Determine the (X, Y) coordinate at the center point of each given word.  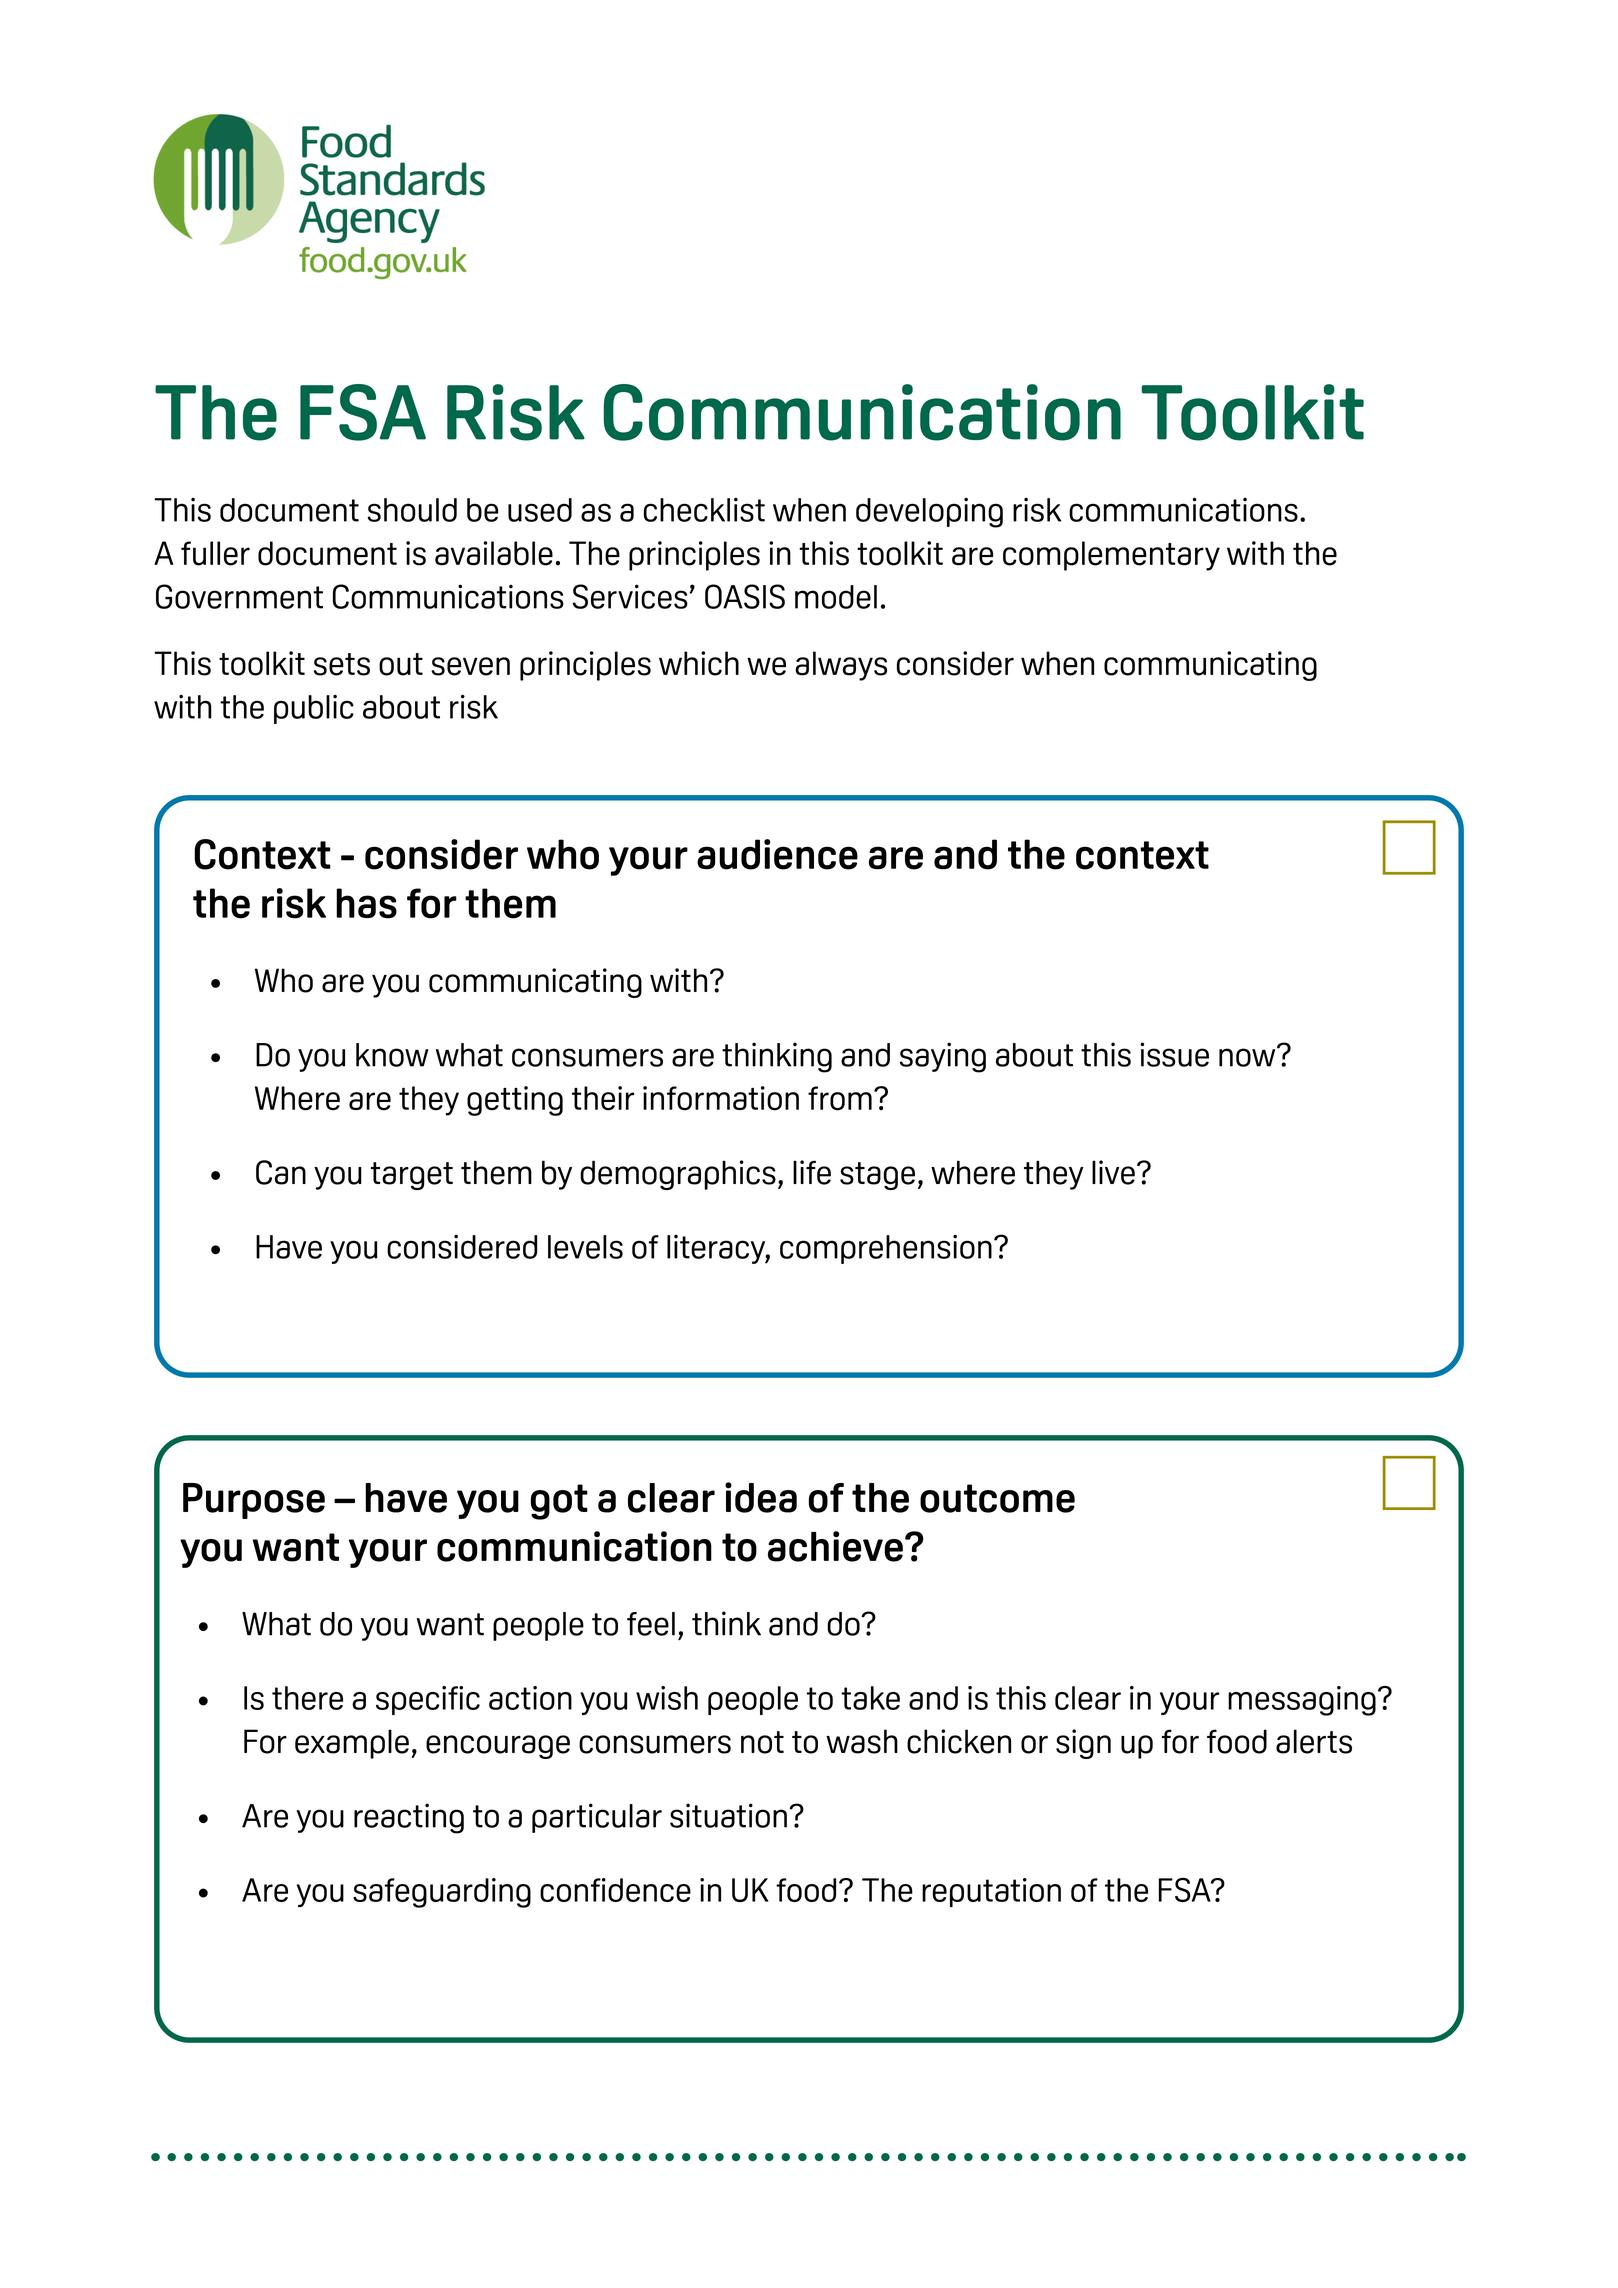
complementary (1111, 556)
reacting (409, 1818)
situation (728, 1815)
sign (1083, 1744)
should (412, 510)
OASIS (745, 596)
